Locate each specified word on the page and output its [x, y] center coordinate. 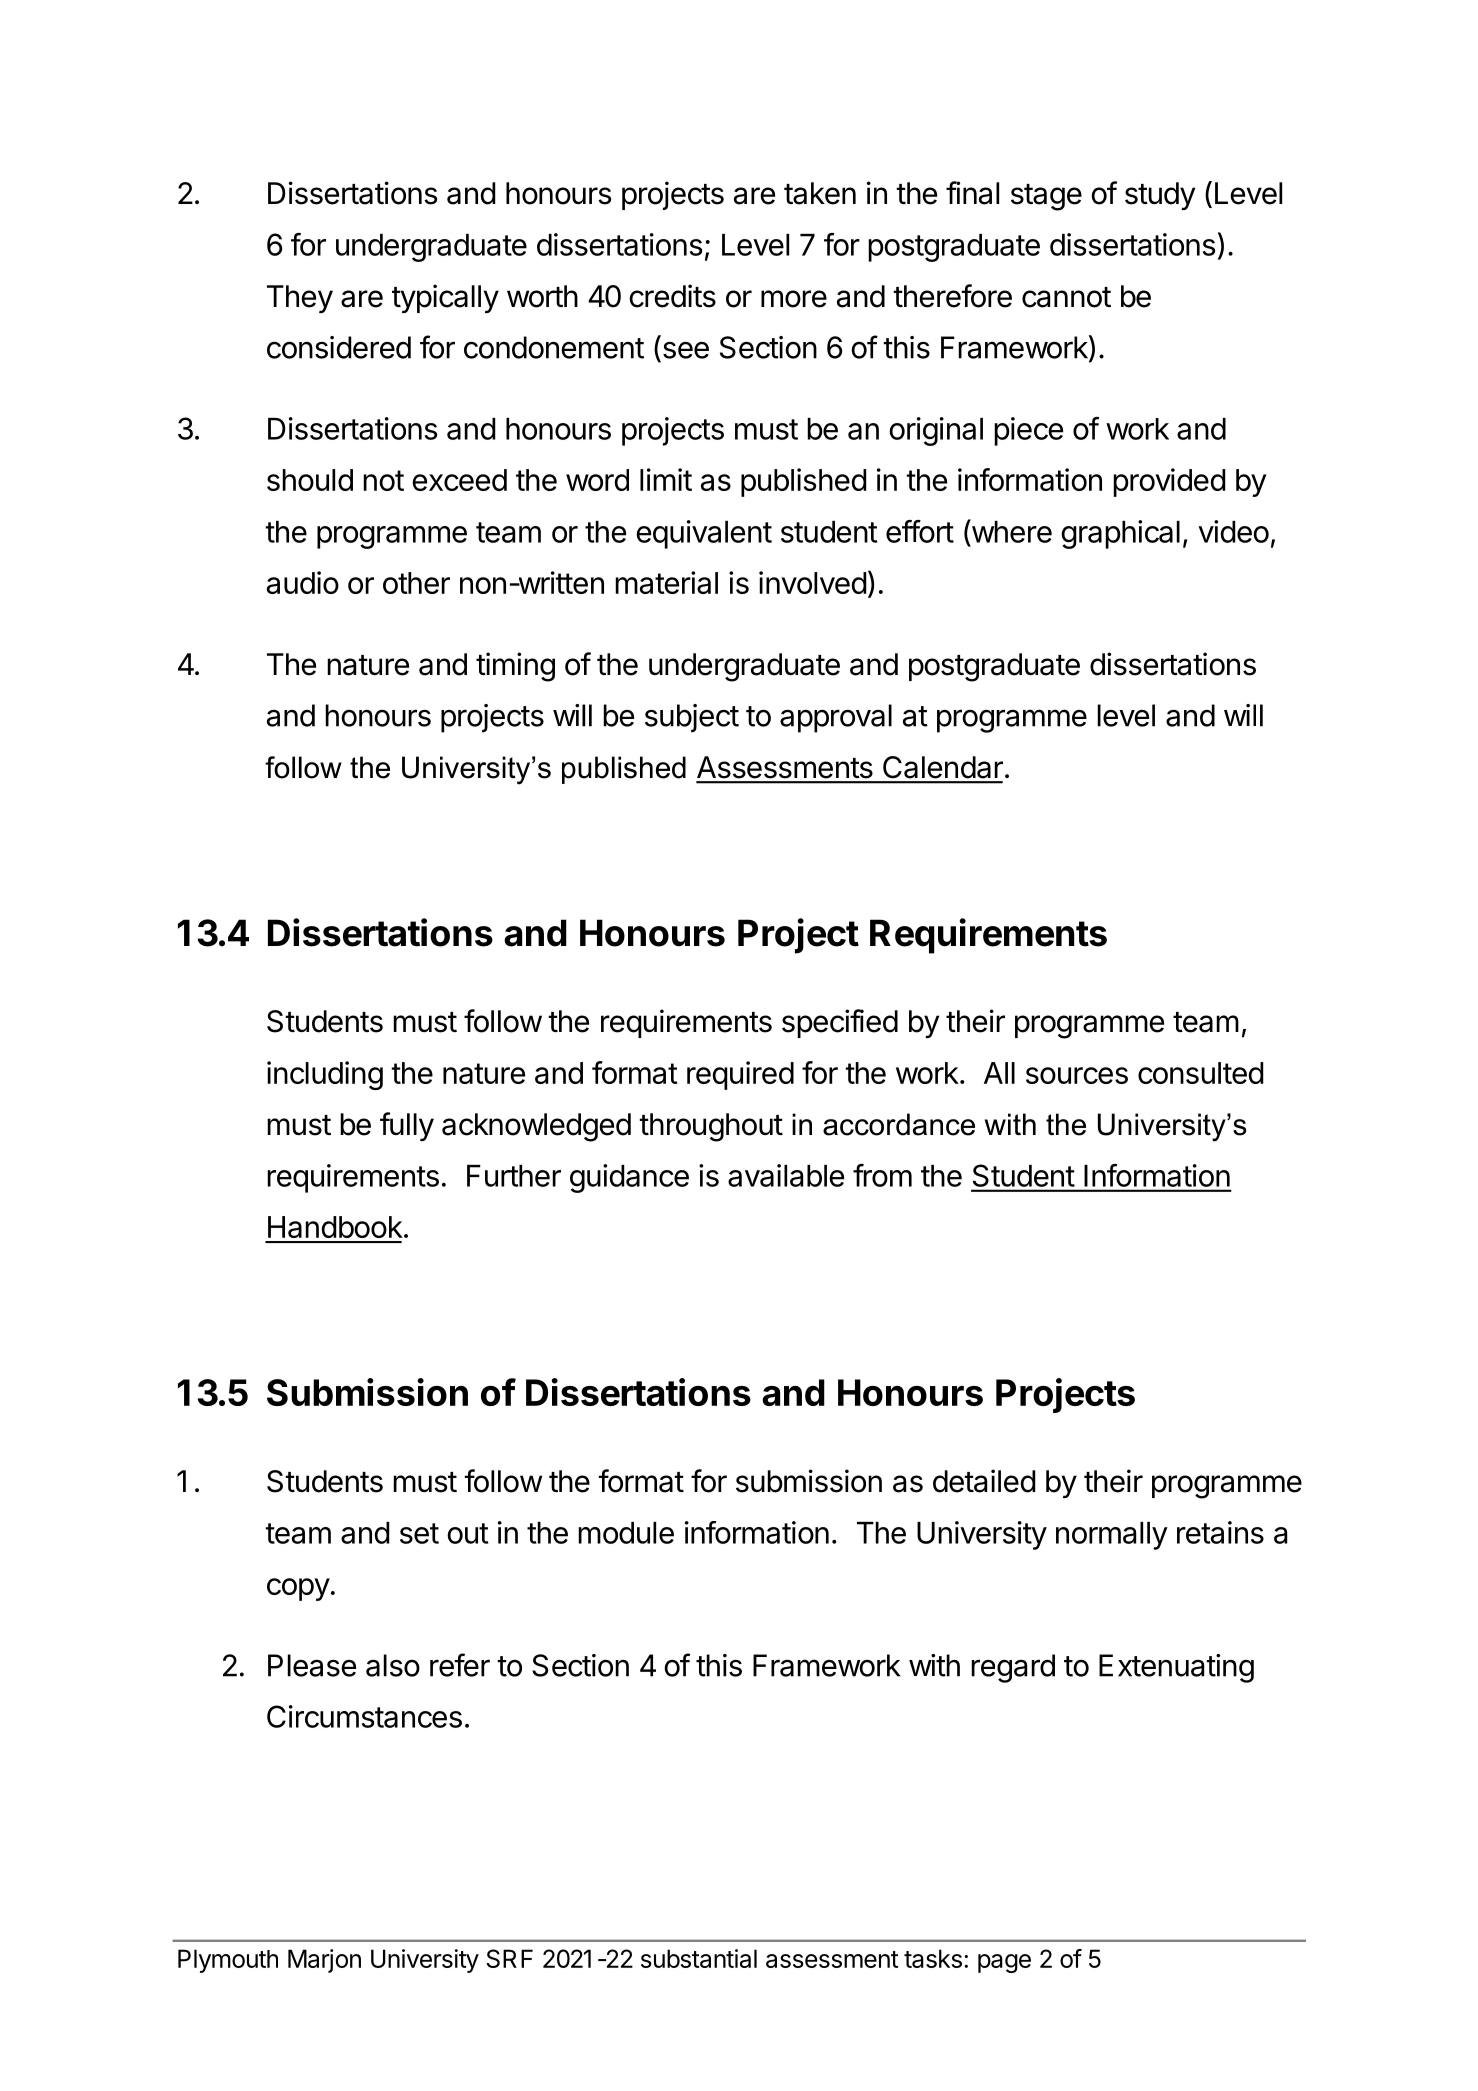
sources [1077, 1075]
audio [303, 582]
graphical [1120, 534]
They [300, 299]
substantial [699, 1958]
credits [672, 296]
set [419, 1533]
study [1160, 196]
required [740, 1075]
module [626, 1533]
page [1004, 1963]
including [325, 1075]
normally [1112, 1536]
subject [692, 718]
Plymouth [228, 1961]
